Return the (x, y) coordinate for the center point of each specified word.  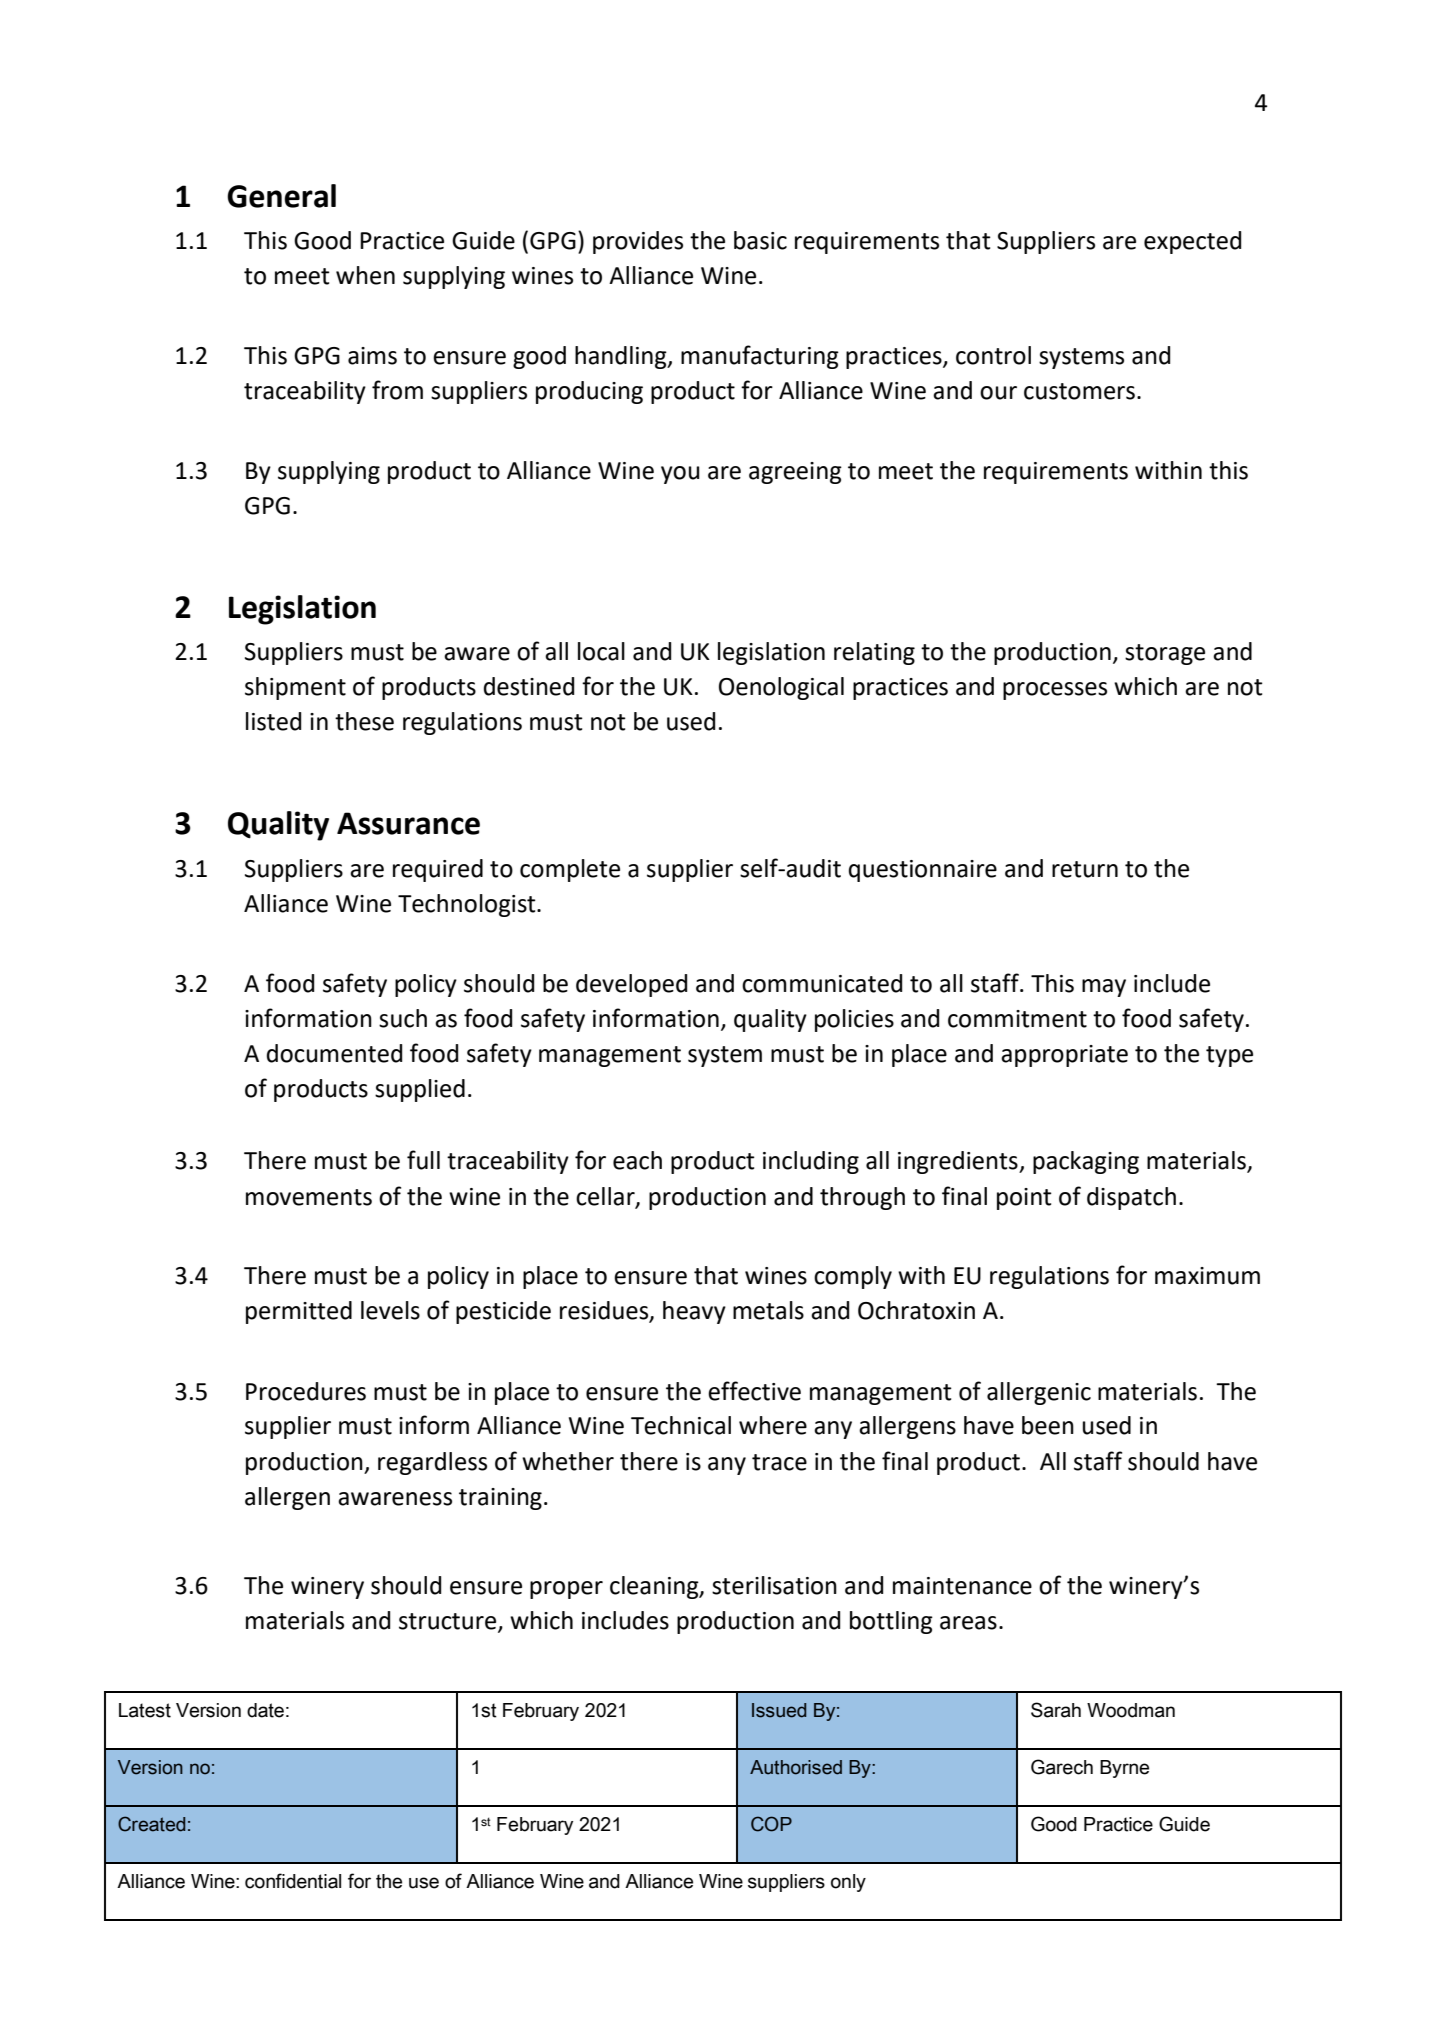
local (601, 651)
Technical (681, 1425)
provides (638, 242)
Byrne (1124, 1769)
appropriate (1064, 1056)
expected (1192, 242)
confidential (293, 1881)
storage (1165, 654)
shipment (295, 688)
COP (771, 1824)
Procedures (306, 1391)
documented (334, 1053)
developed (631, 985)
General (281, 196)
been (1048, 1425)
